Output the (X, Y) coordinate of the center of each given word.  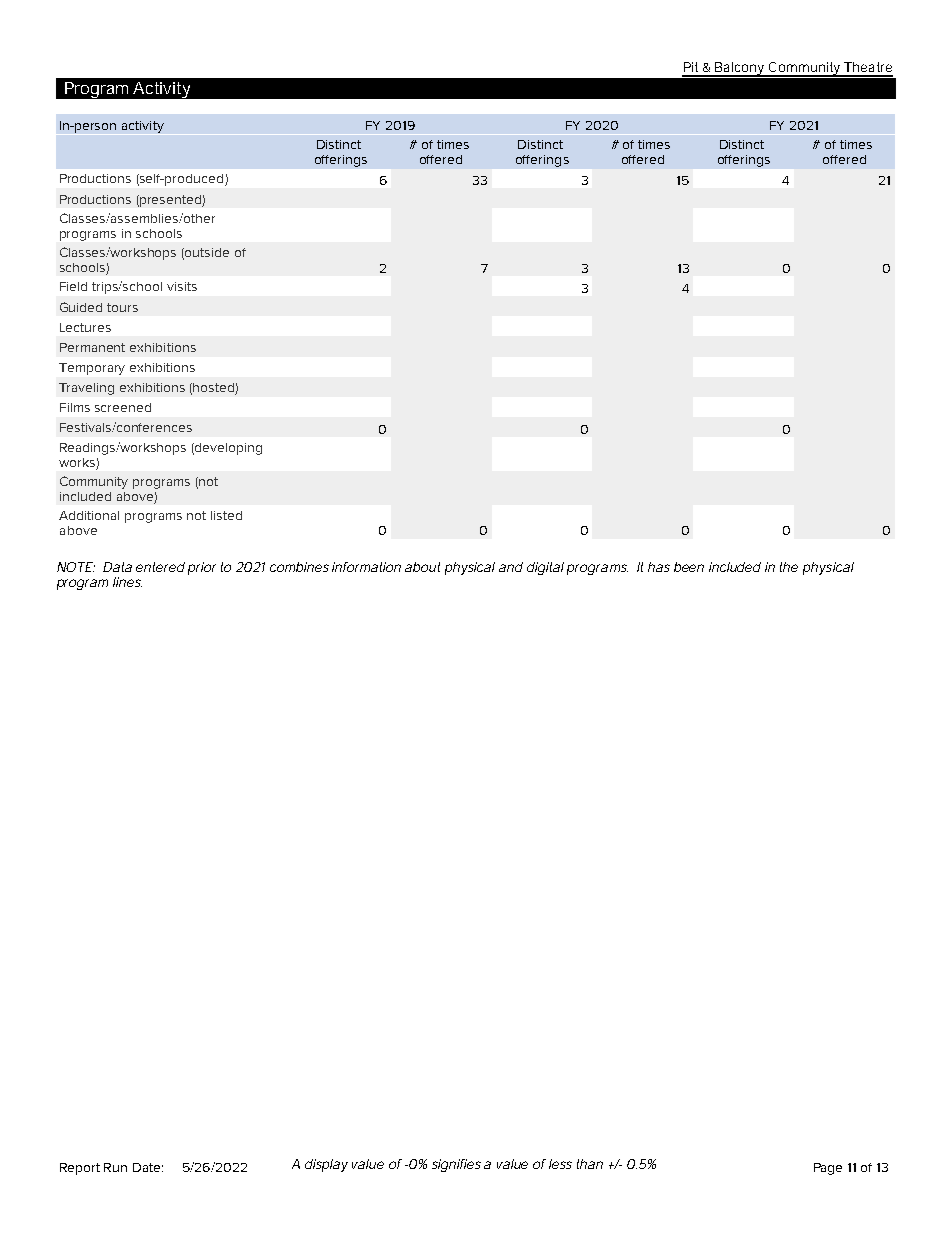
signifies (456, 1165)
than (590, 1164)
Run (115, 1167)
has (659, 567)
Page (828, 1169)
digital (545, 568)
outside (206, 253)
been (689, 567)
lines (127, 582)
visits (182, 286)
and (511, 567)
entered (160, 567)
